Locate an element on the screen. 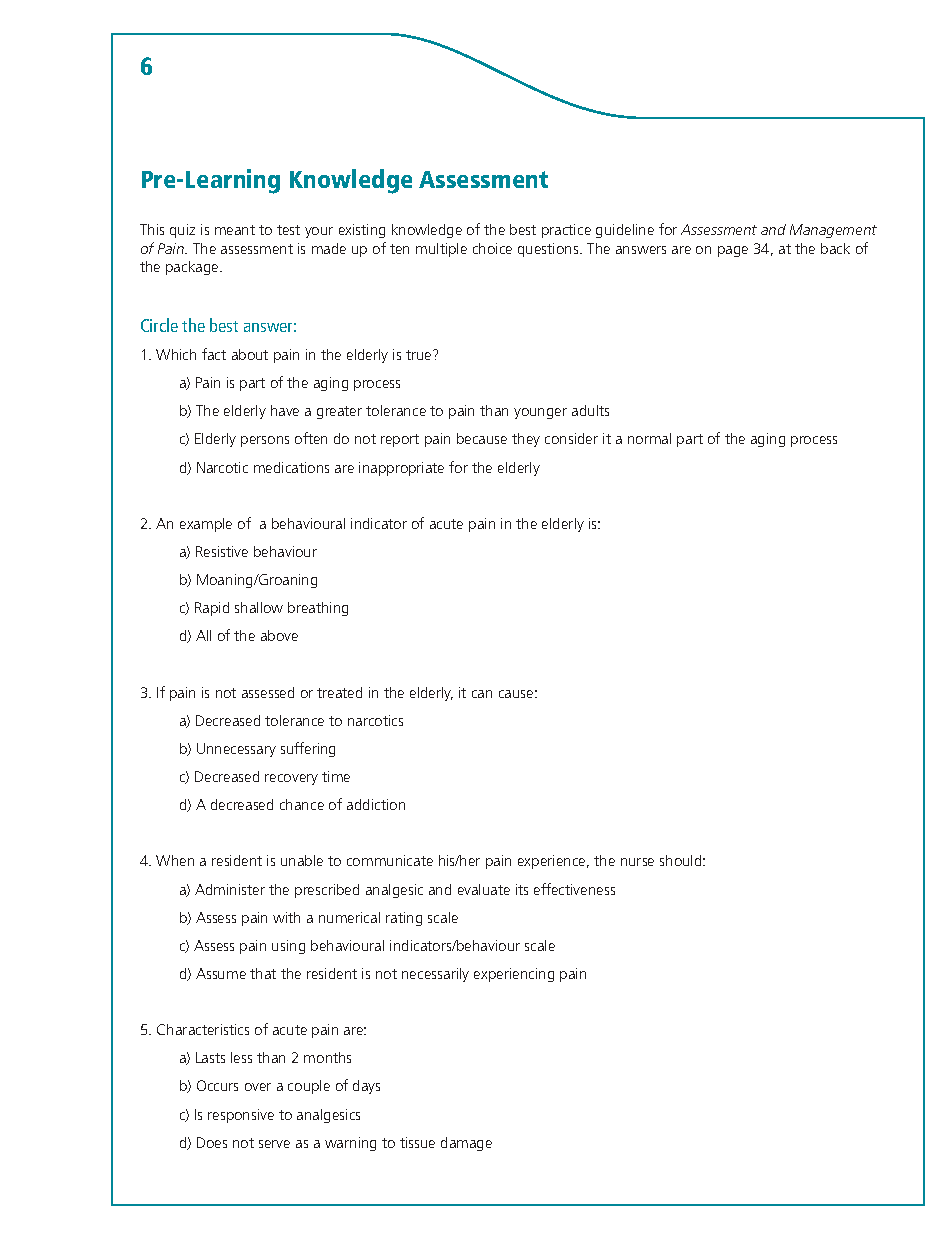  nurse is located at coordinates (637, 862).
